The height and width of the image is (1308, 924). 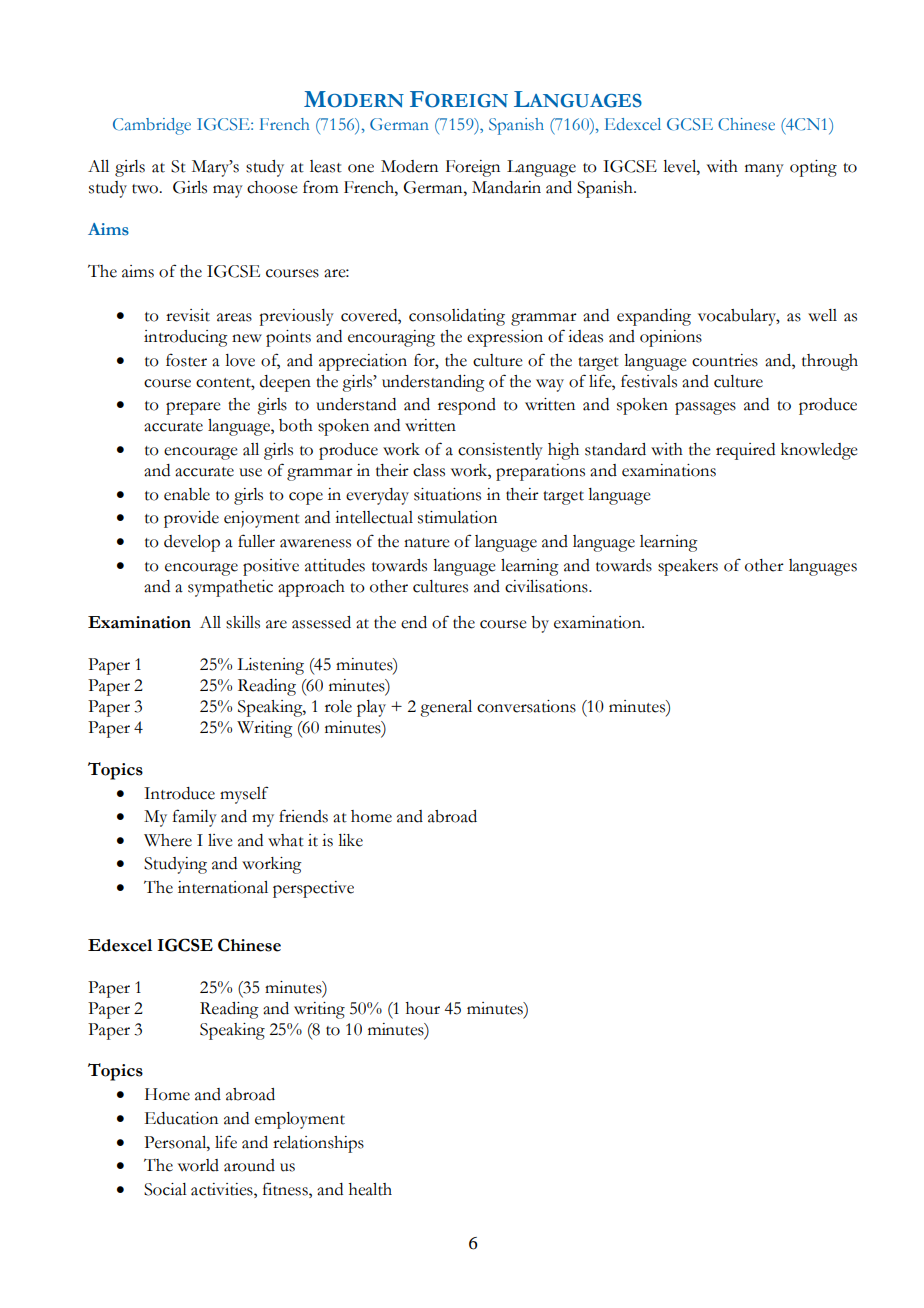 I want to click on required, so click(x=745, y=451).
